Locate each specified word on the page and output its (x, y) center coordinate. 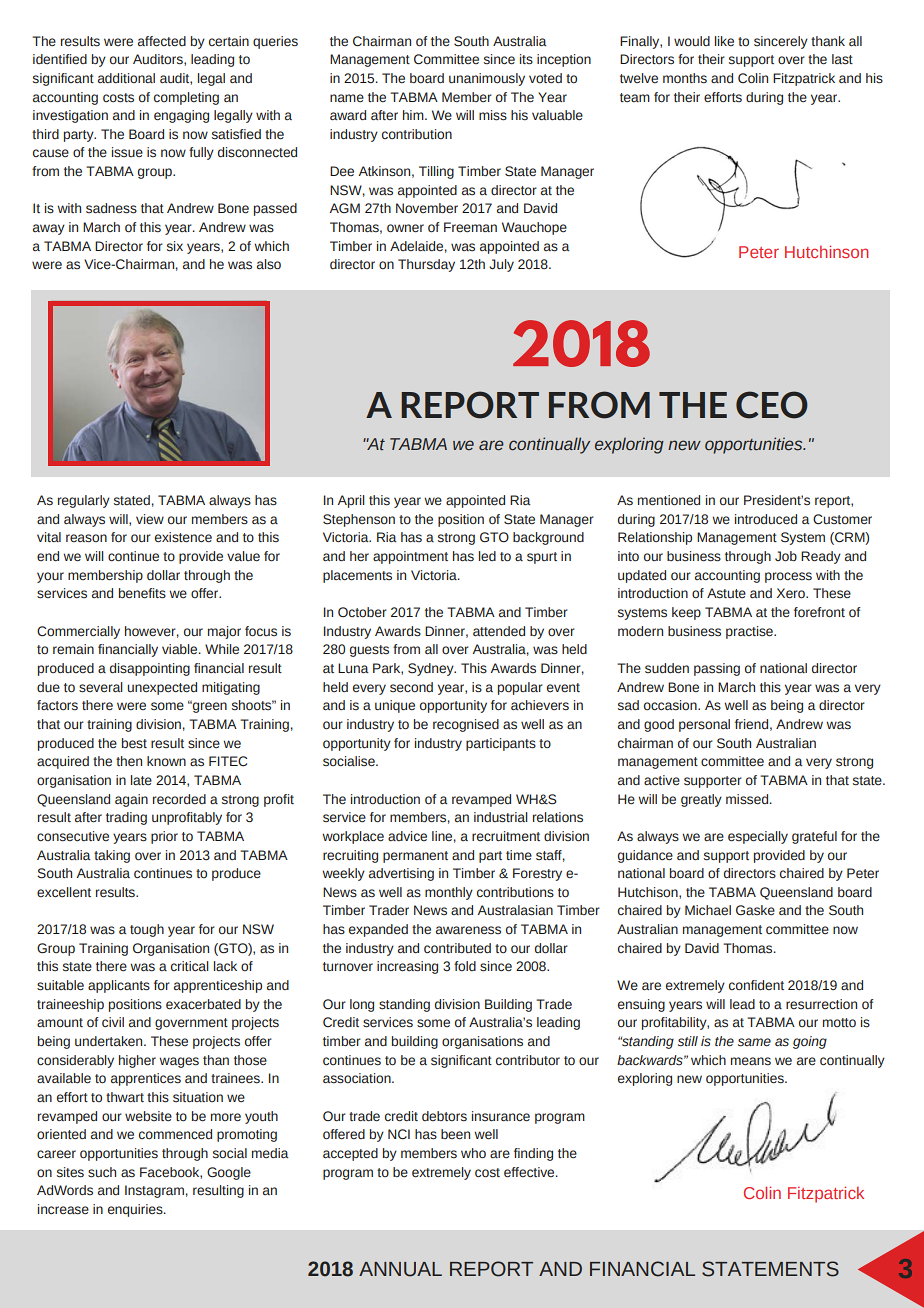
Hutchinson (826, 251)
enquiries (136, 1210)
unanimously (487, 79)
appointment (410, 557)
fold (465, 966)
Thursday (426, 265)
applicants (119, 986)
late (141, 780)
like (724, 41)
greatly (701, 800)
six (175, 246)
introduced (766, 519)
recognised (466, 725)
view (150, 519)
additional (126, 78)
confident (756, 985)
